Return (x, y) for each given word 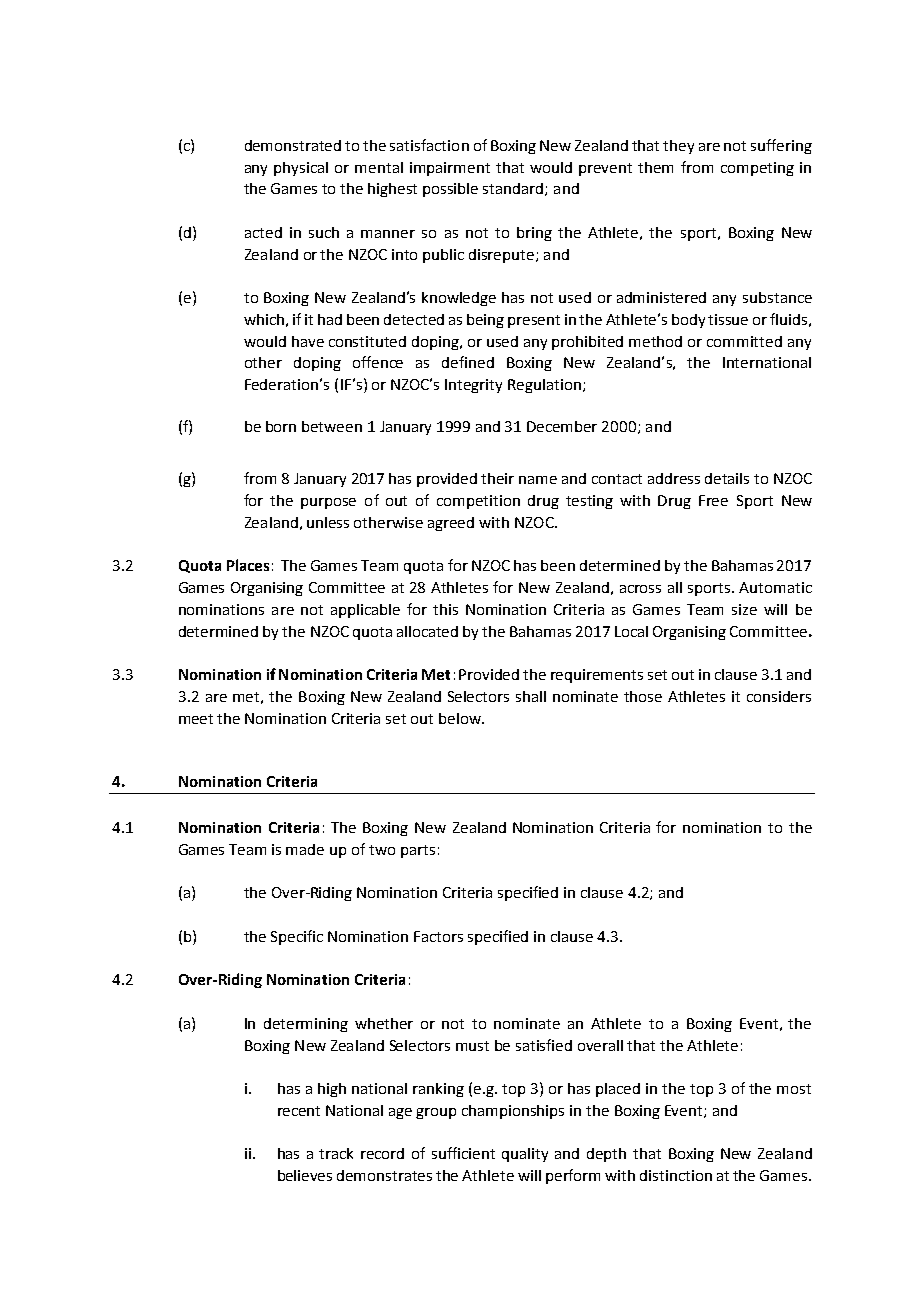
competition (478, 502)
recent (299, 1111)
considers (779, 696)
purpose (328, 503)
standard (514, 189)
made (305, 849)
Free (713, 500)
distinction (676, 1175)
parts (418, 851)
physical (301, 169)
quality (525, 1155)
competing (757, 169)
